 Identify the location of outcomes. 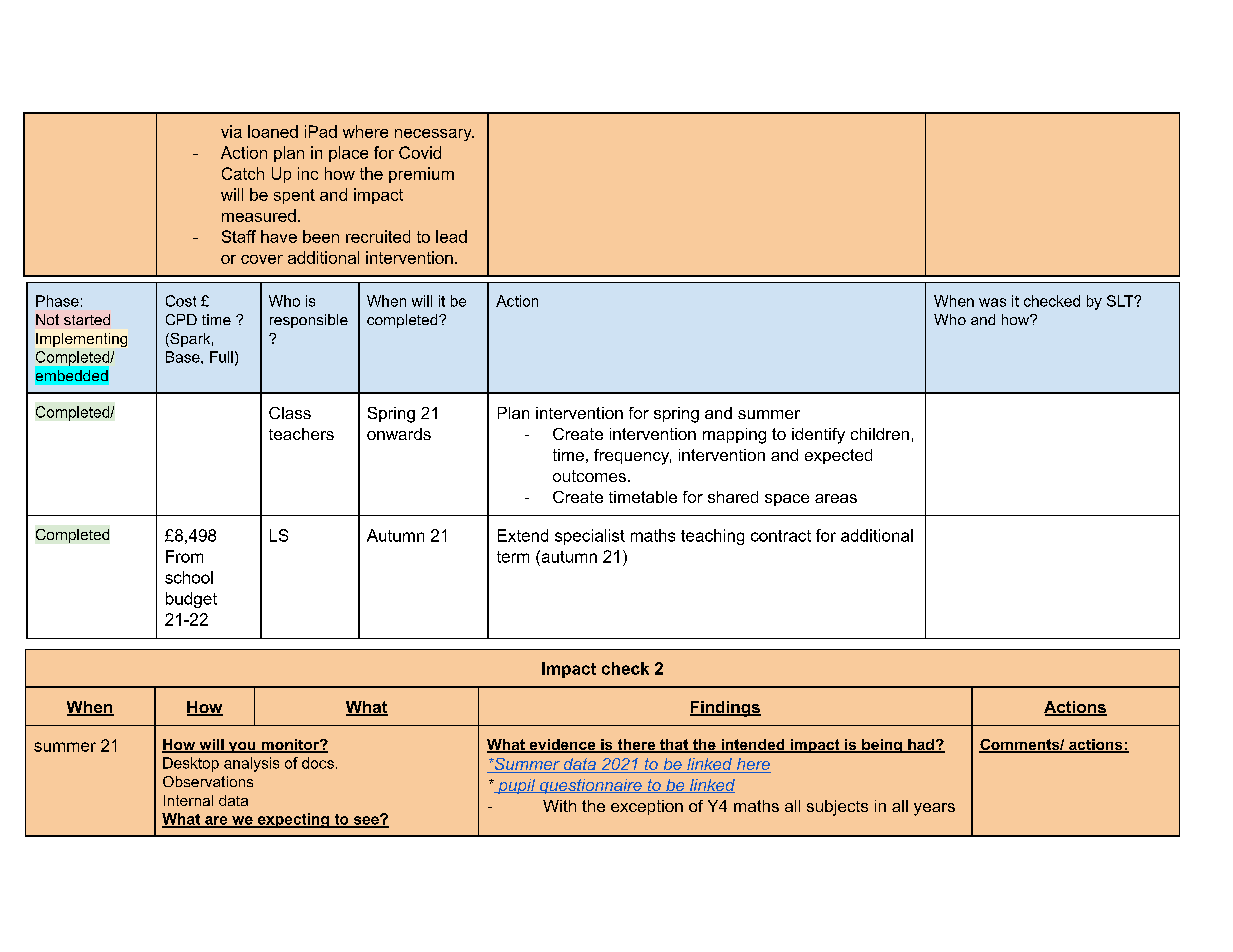
(589, 476).
